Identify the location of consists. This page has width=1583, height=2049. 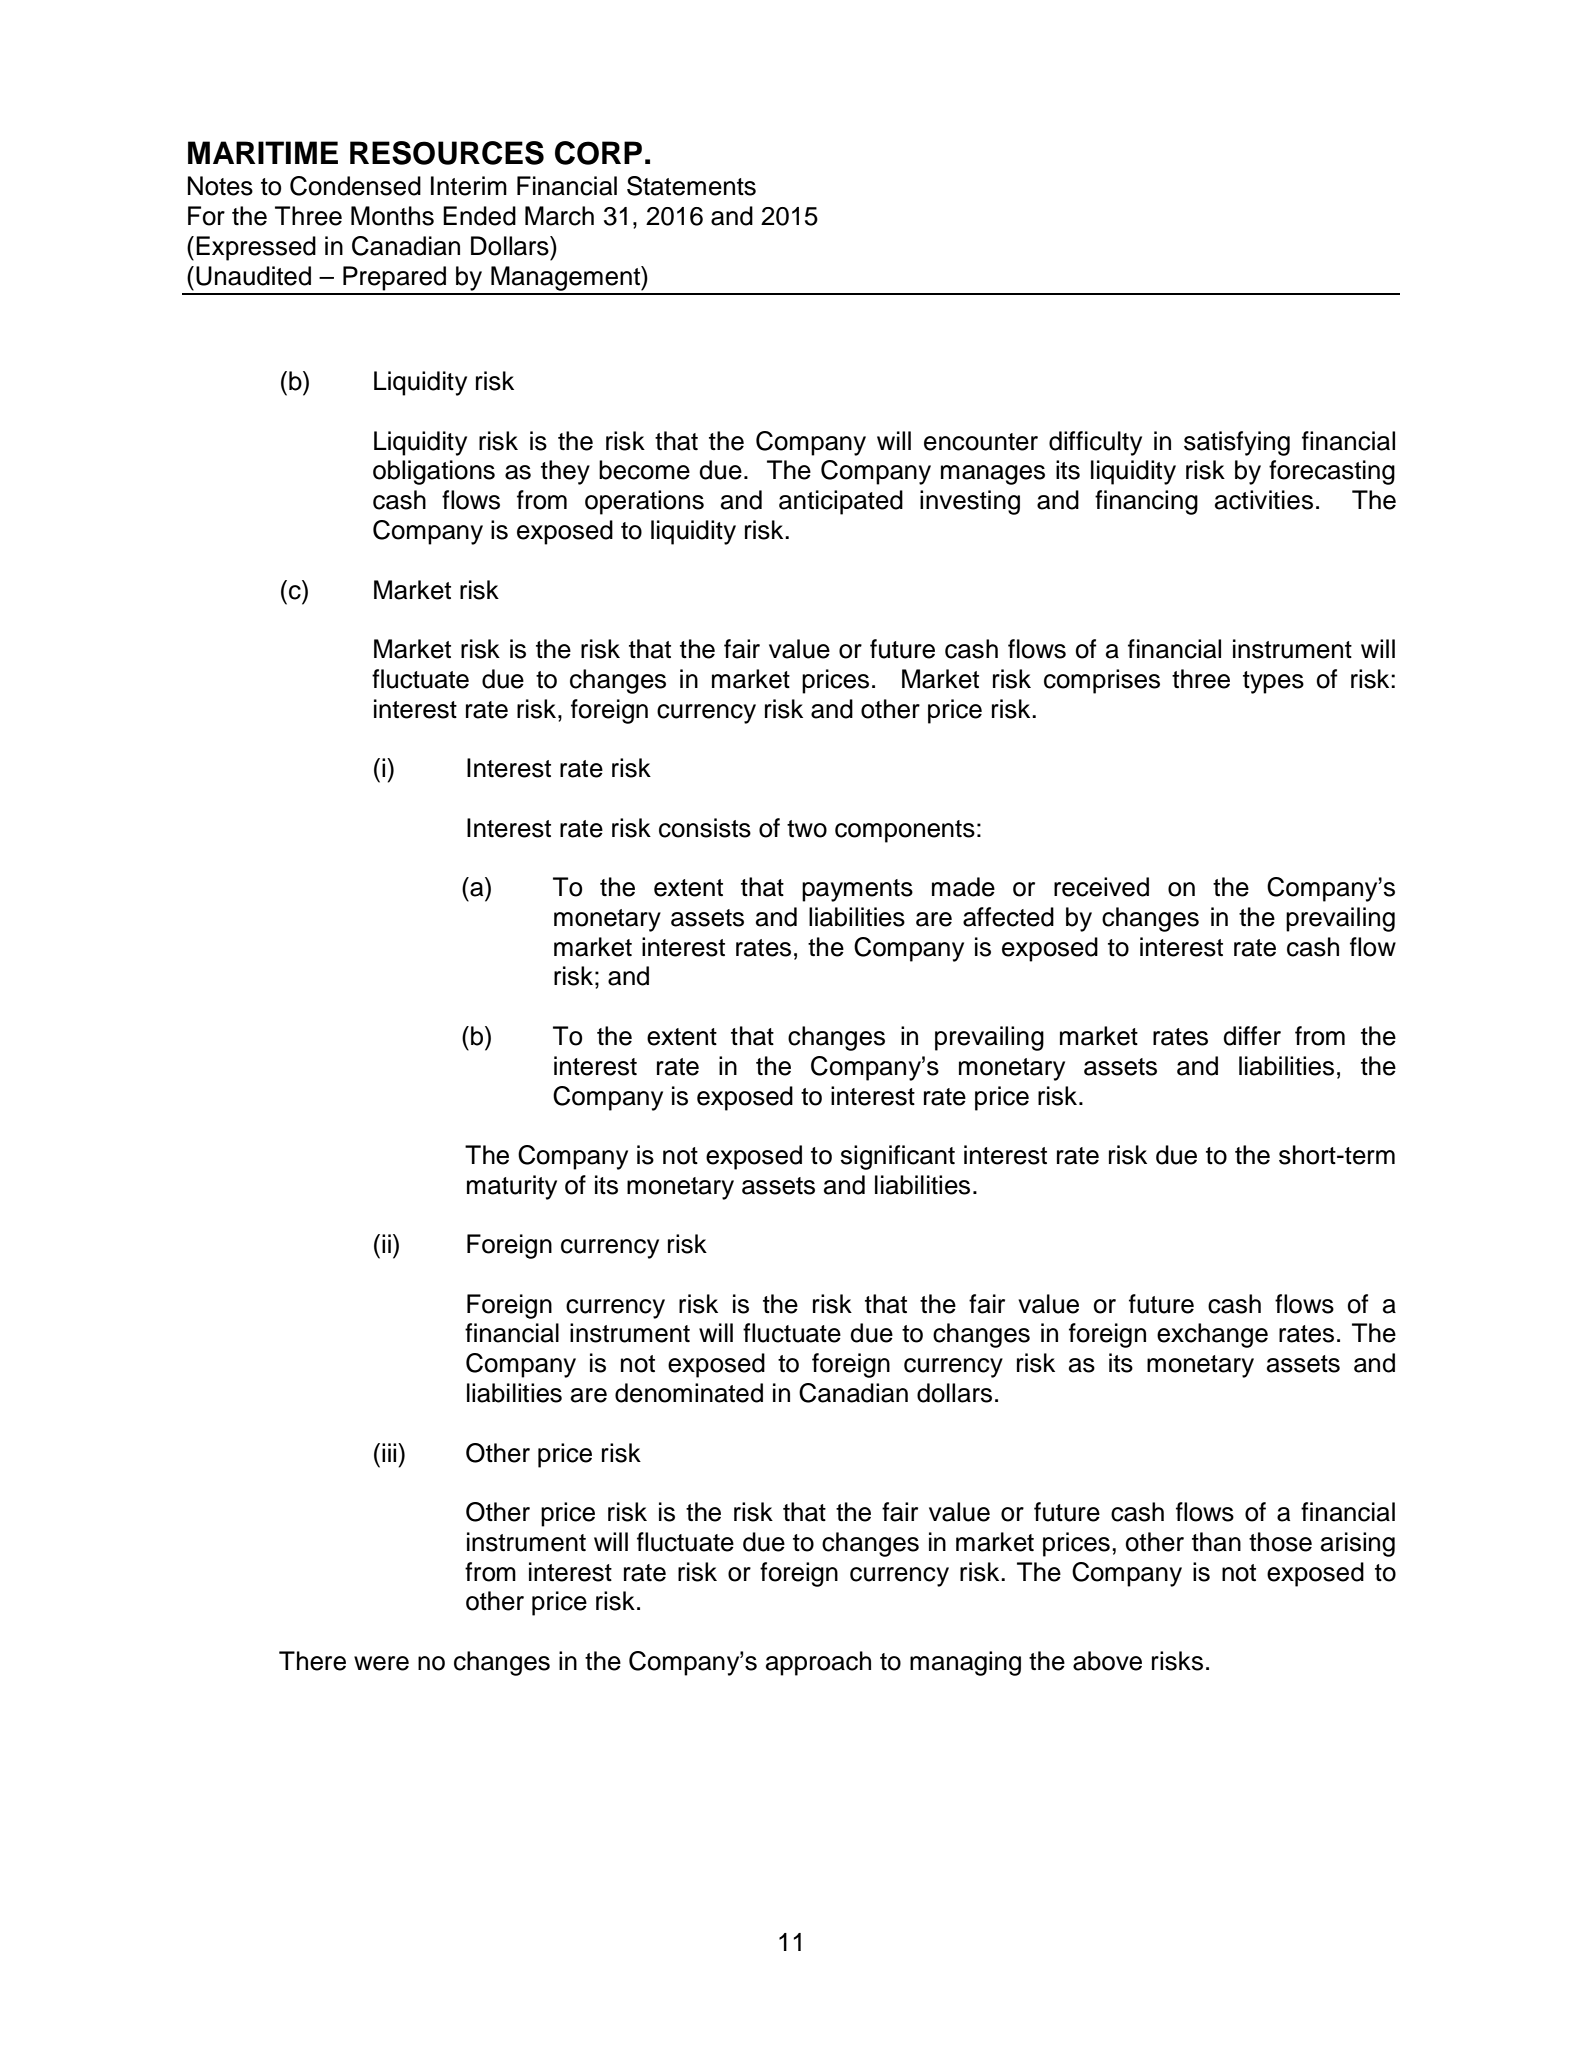
(705, 828).
